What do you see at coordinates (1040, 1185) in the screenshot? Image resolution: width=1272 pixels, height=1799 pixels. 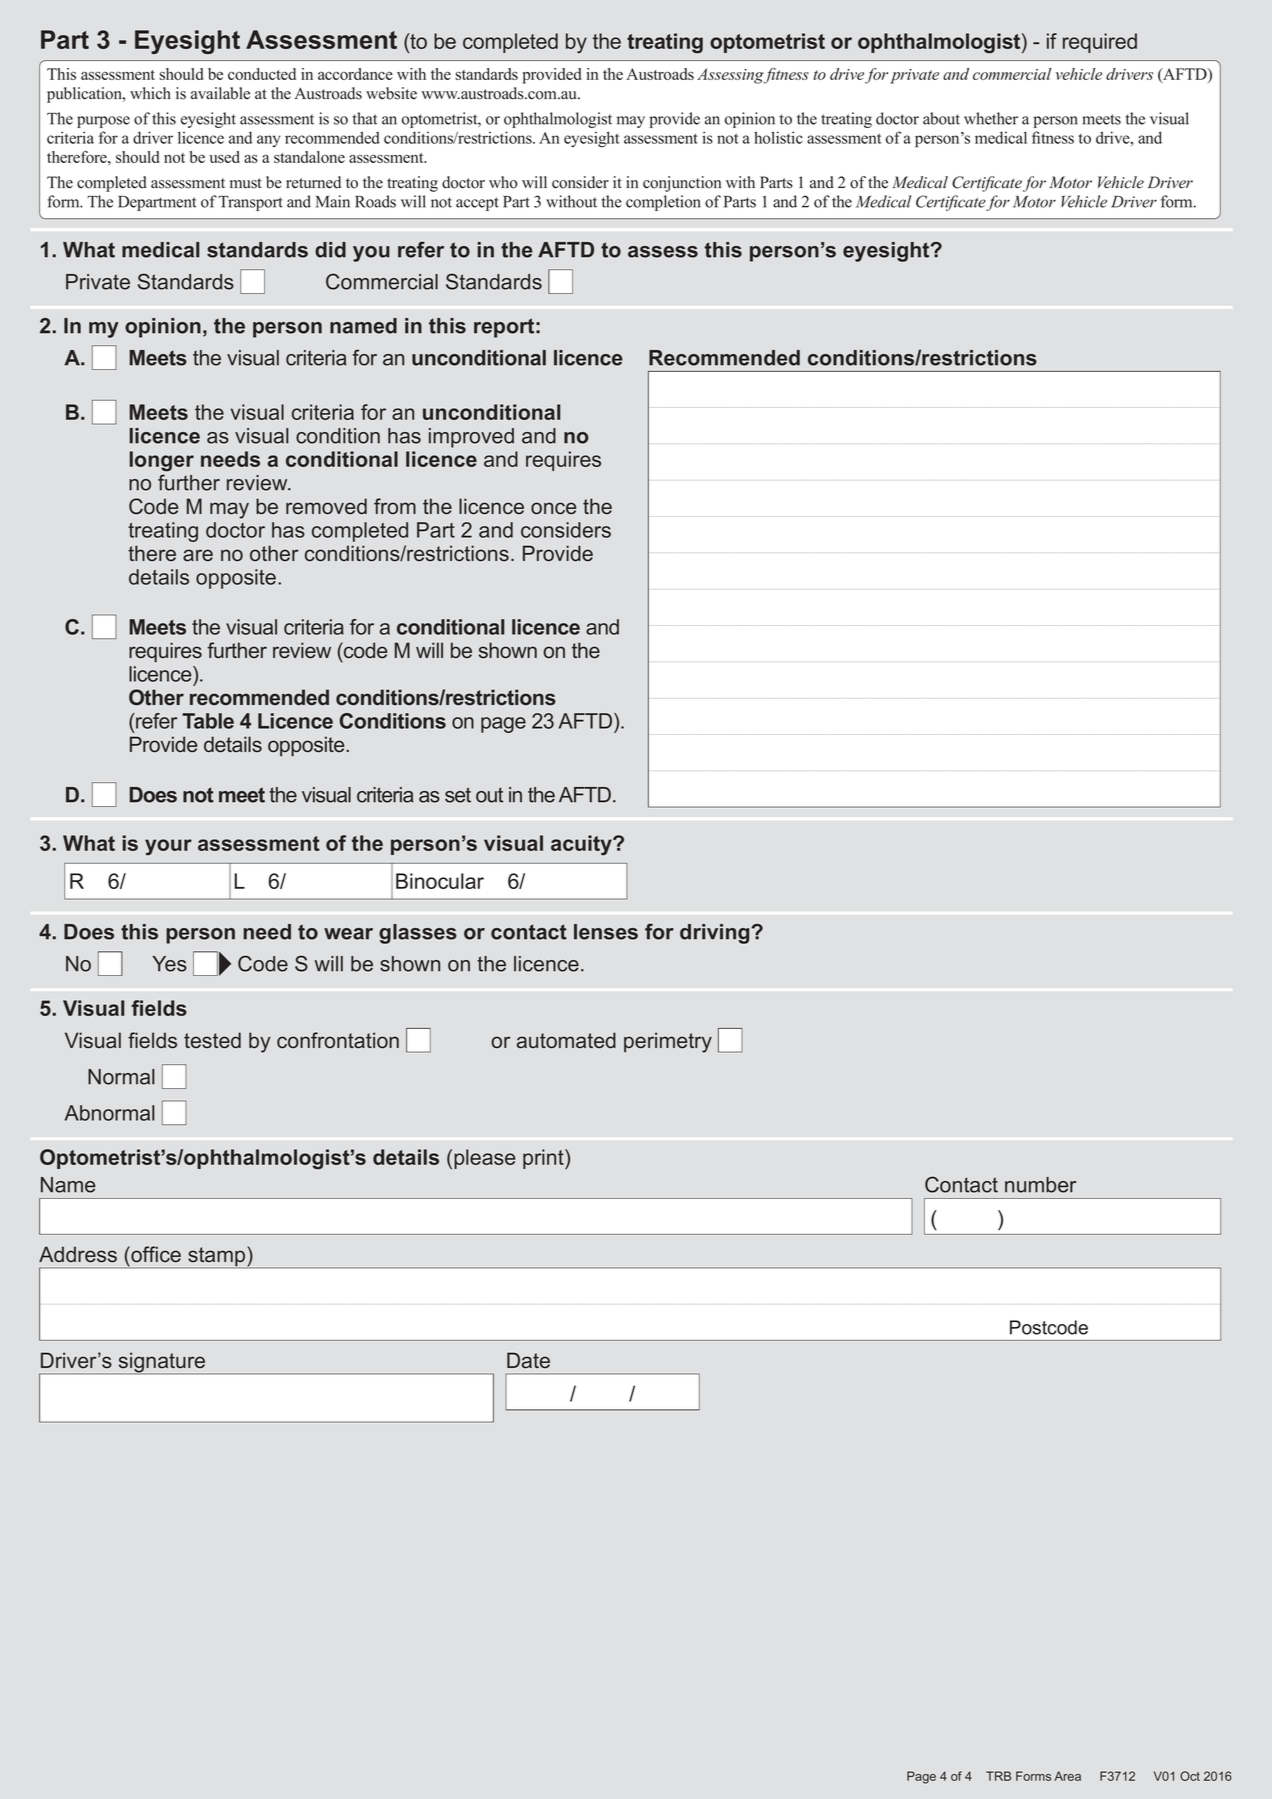 I see `number` at bounding box center [1040, 1185].
